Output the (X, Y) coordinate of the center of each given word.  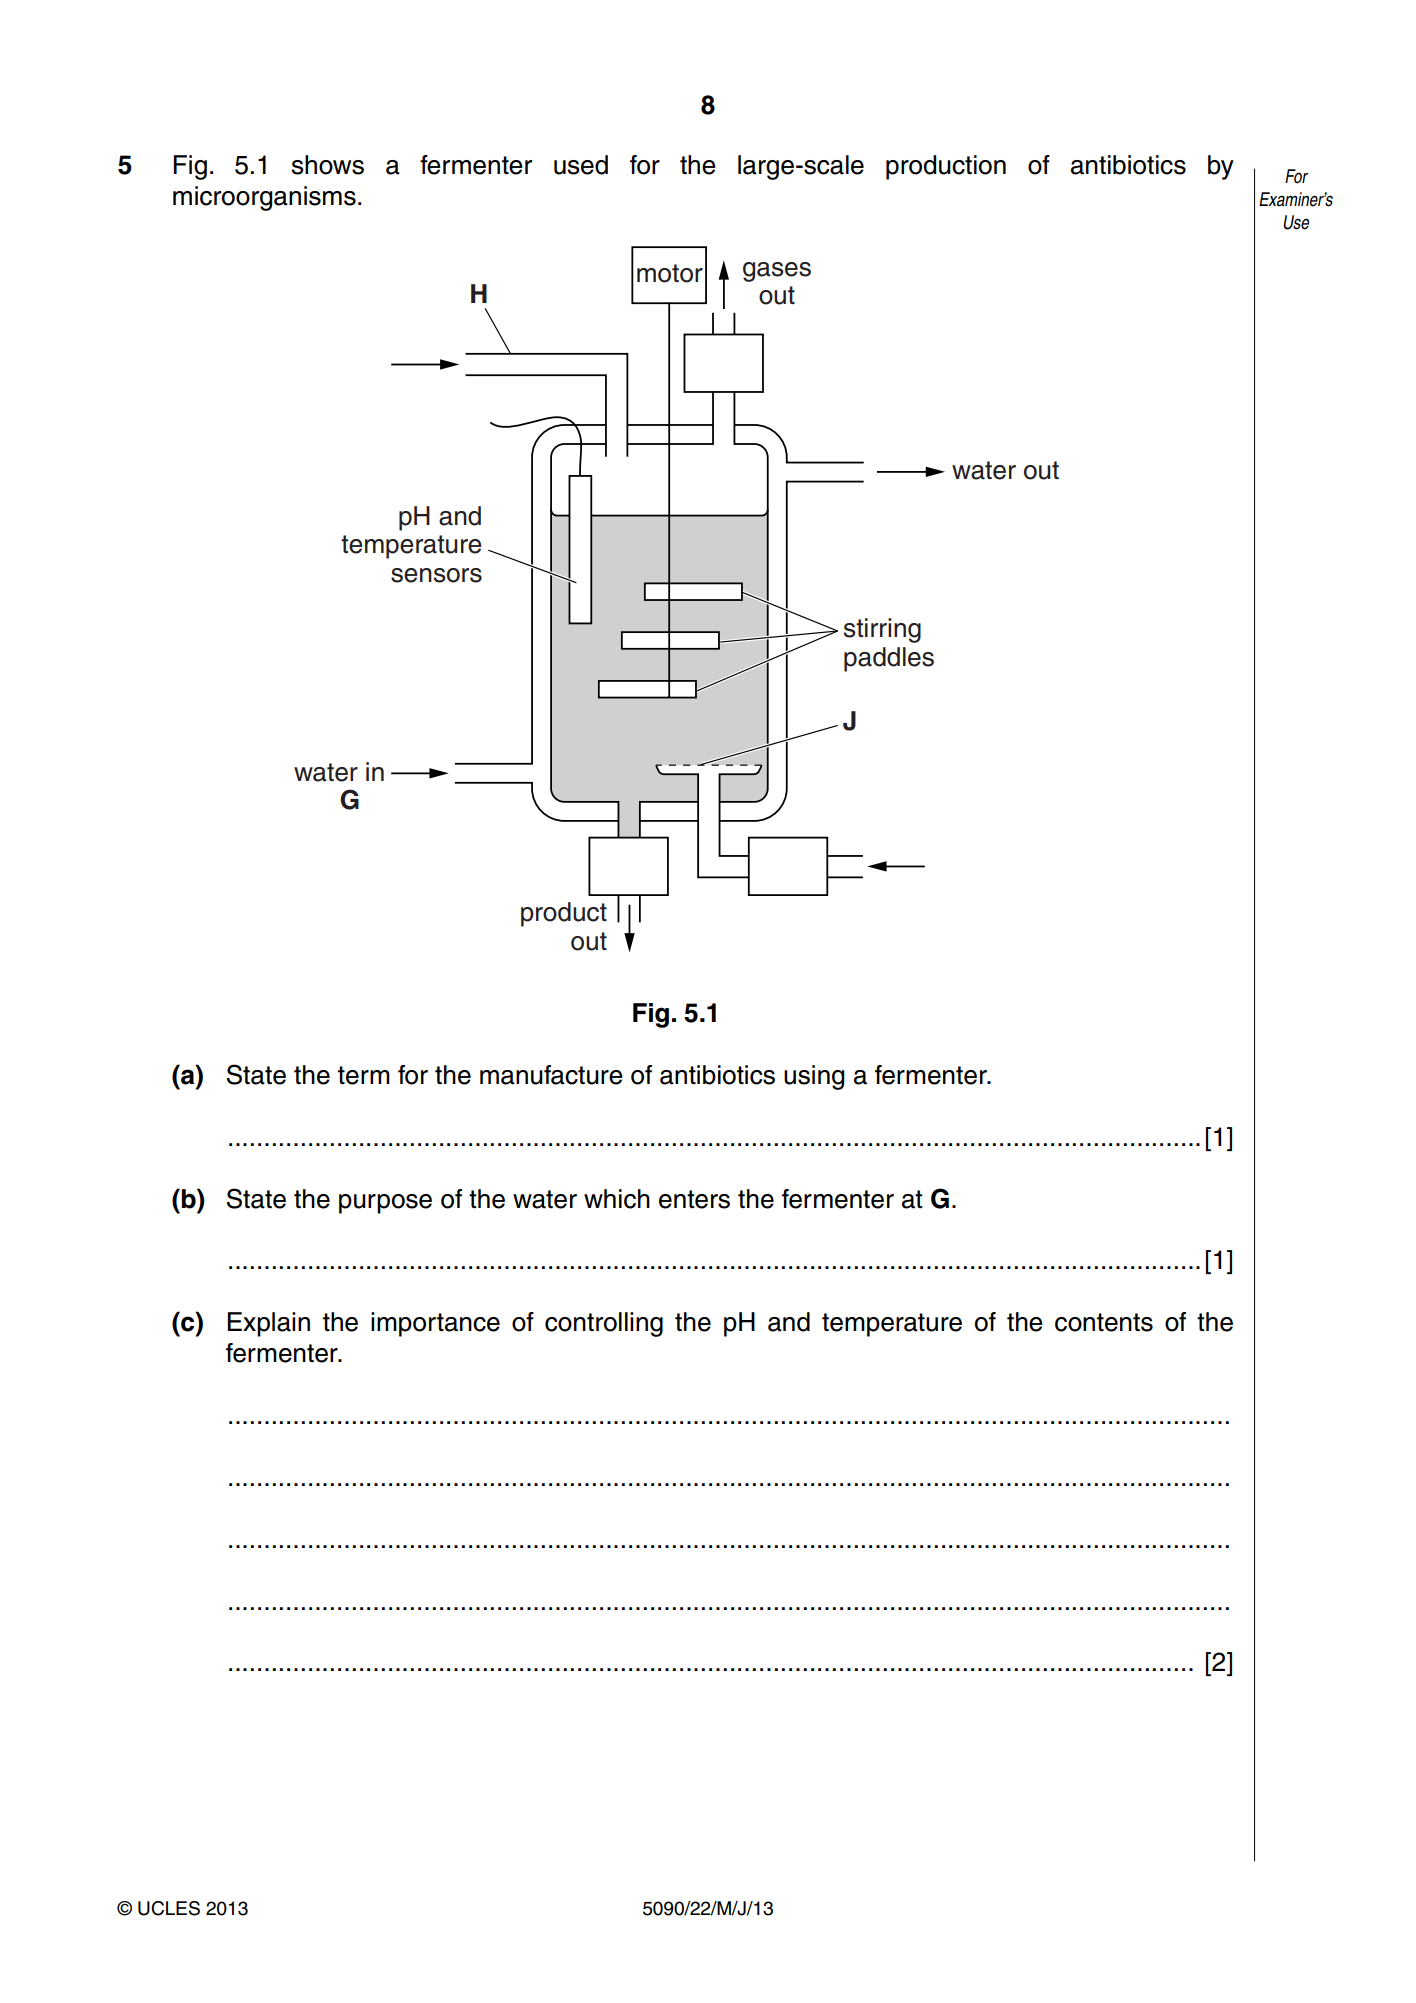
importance (435, 1324)
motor (670, 273)
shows (328, 165)
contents (1104, 1322)
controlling (604, 1324)
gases (777, 272)
